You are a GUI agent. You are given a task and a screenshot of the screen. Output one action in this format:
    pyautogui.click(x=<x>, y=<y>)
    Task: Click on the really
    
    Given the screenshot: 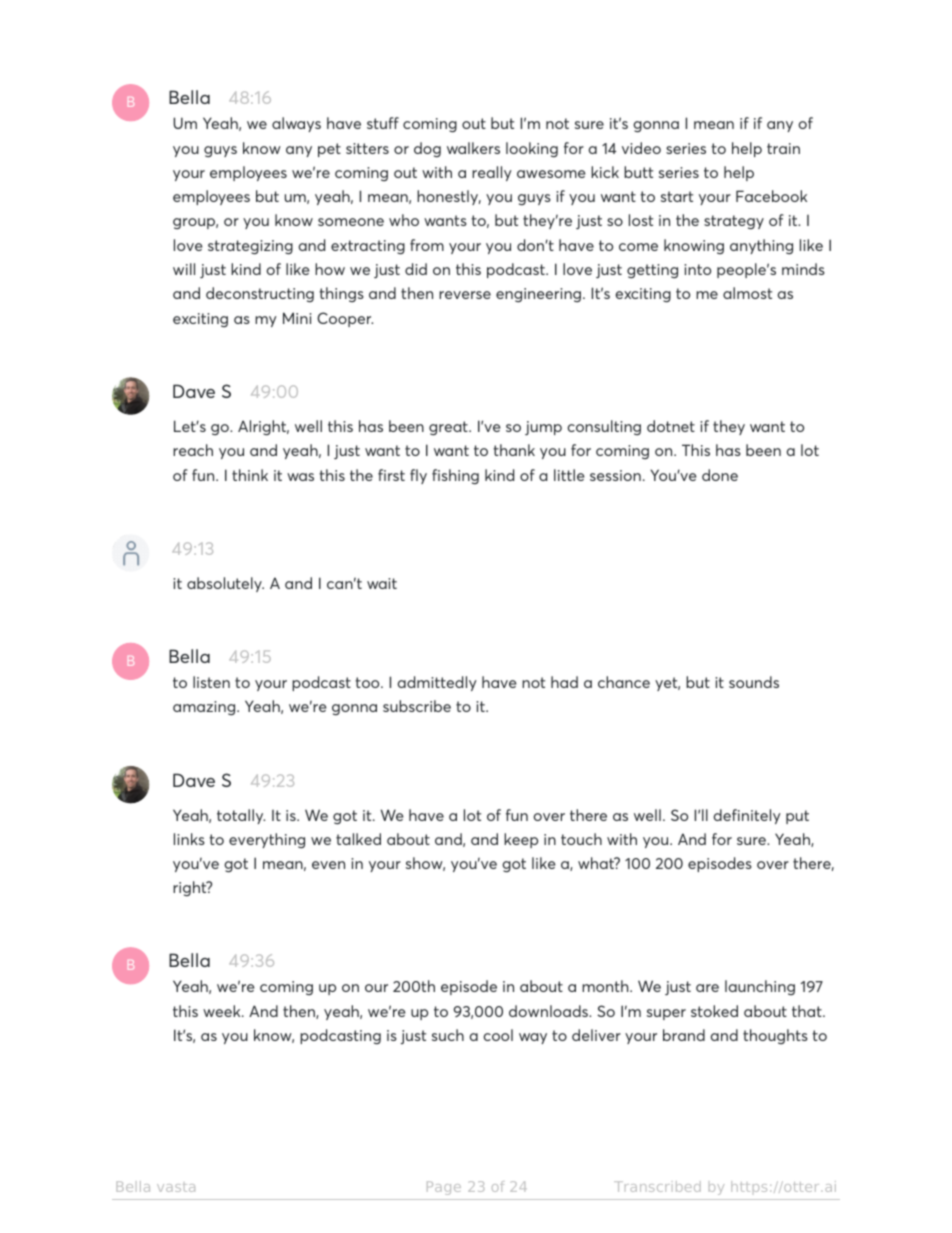 What is the action you would take?
    pyautogui.click(x=492, y=173)
